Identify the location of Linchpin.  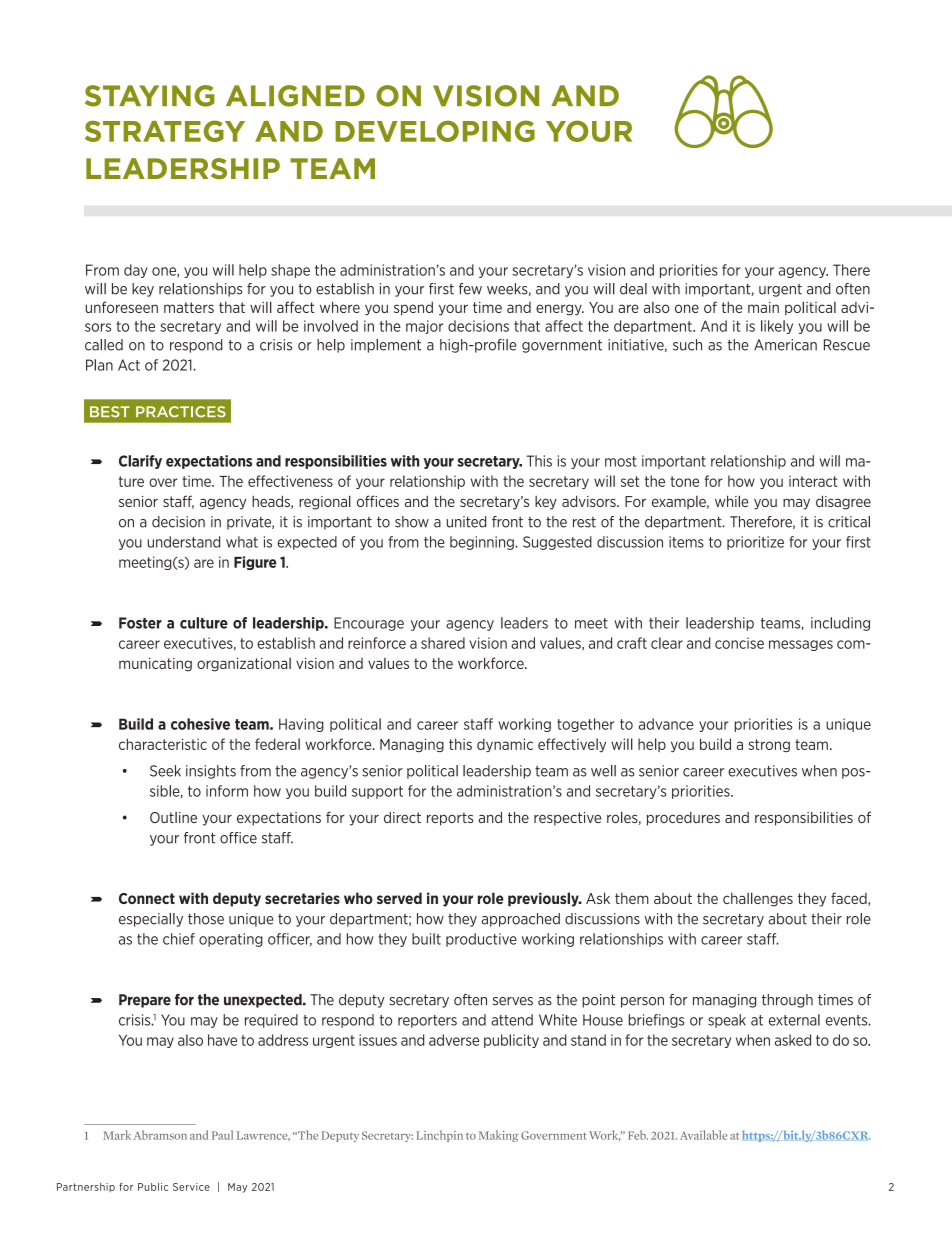
(439, 1136).
